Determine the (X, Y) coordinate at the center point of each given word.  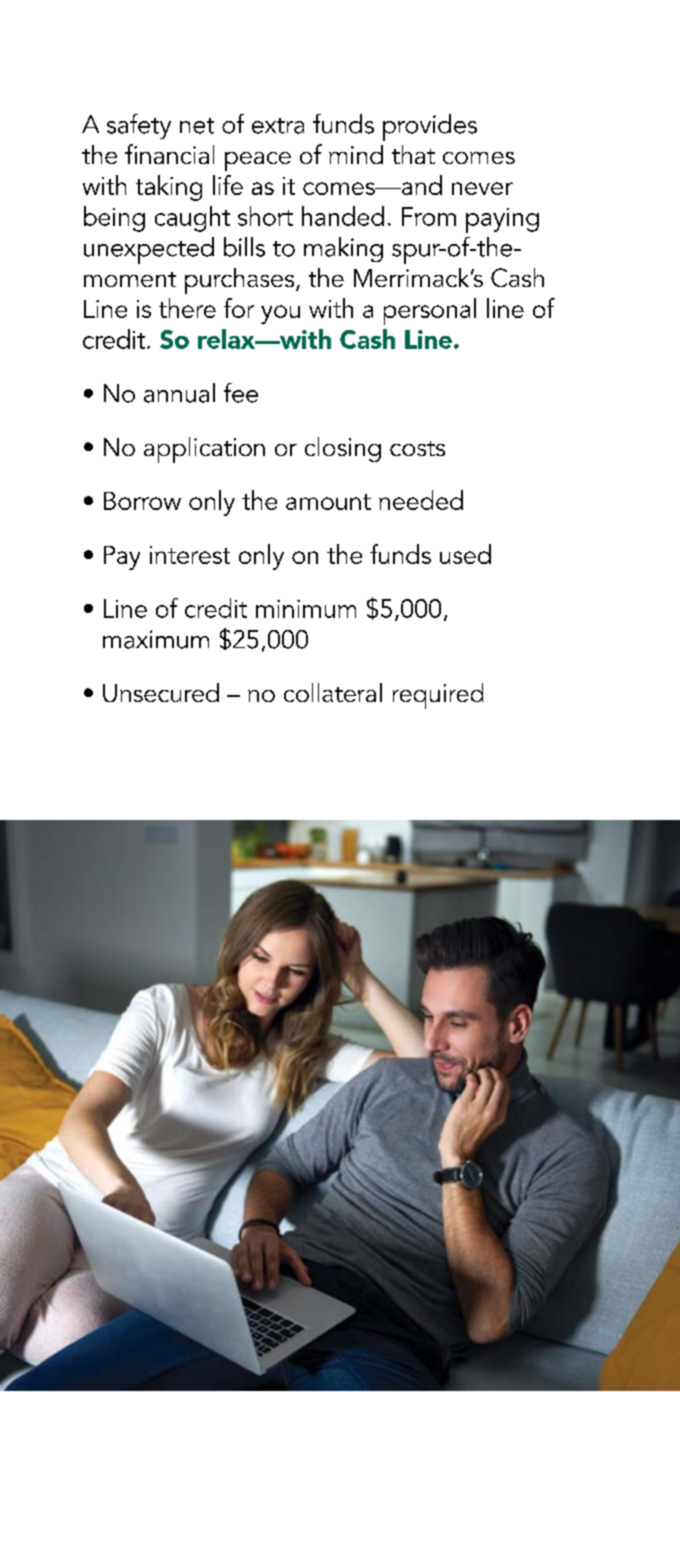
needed (421, 500)
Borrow (142, 501)
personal (430, 311)
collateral (333, 692)
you (280, 314)
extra (278, 126)
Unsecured (161, 692)
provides (430, 127)
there (187, 308)
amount (328, 502)
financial (169, 154)
